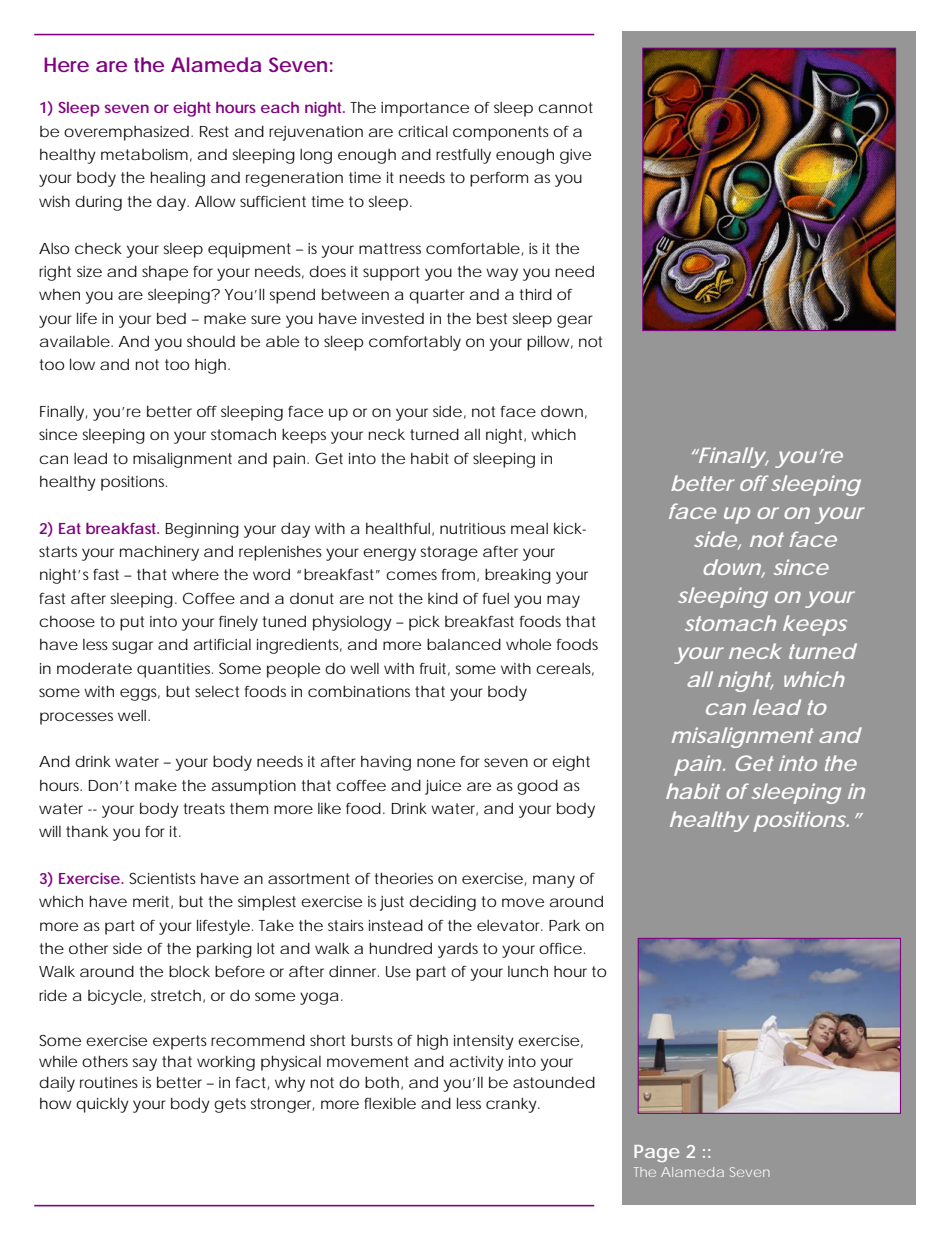 The height and width of the screenshot is (1233, 952). What do you see at coordinates (563, 601) in the screenshot?
I see `may` at bounding box center [563, 601].
